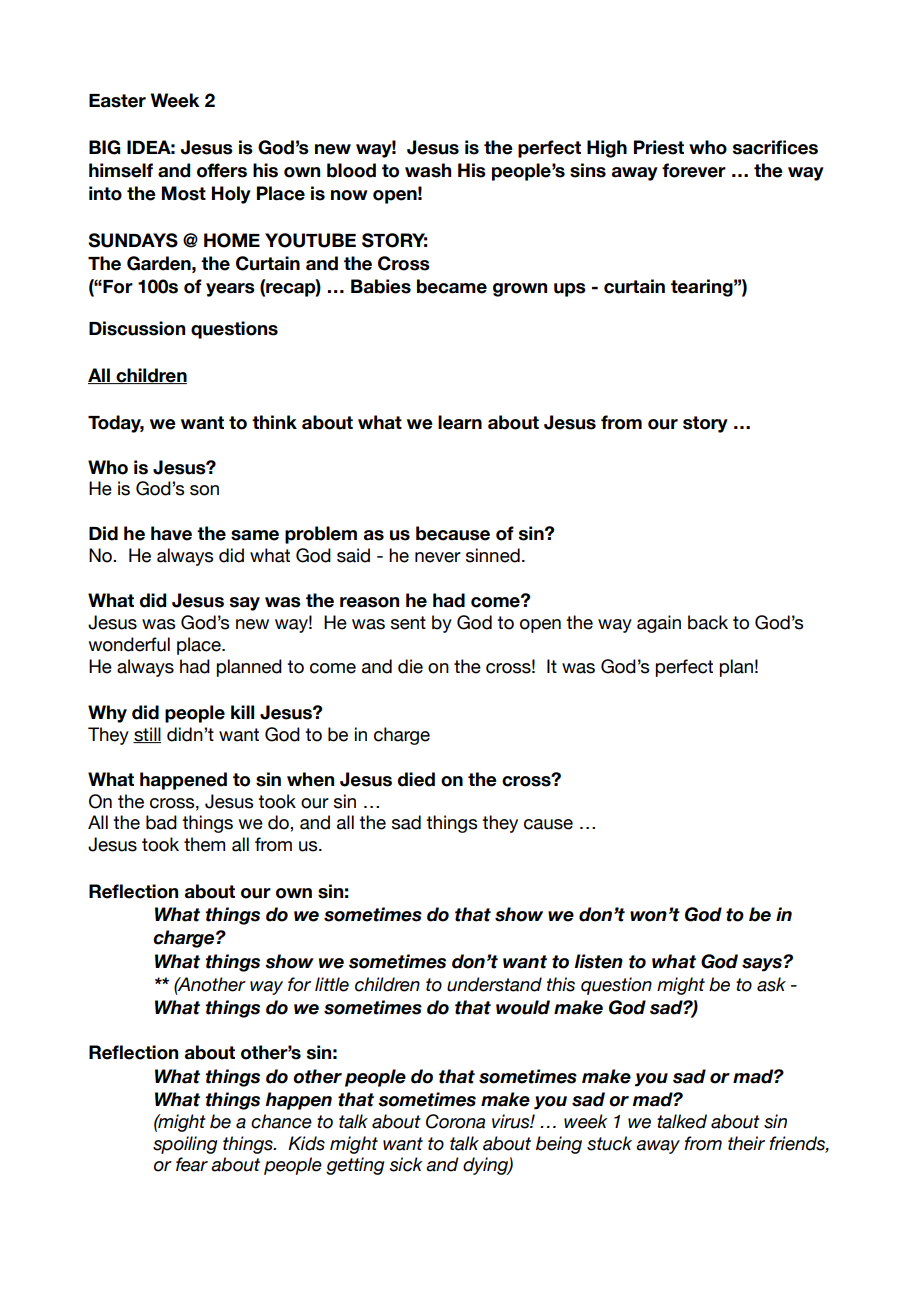 This page has height=1308, width=924. Describe the element at coordinates (408, 623) in the page. I see `sent` at that location.
